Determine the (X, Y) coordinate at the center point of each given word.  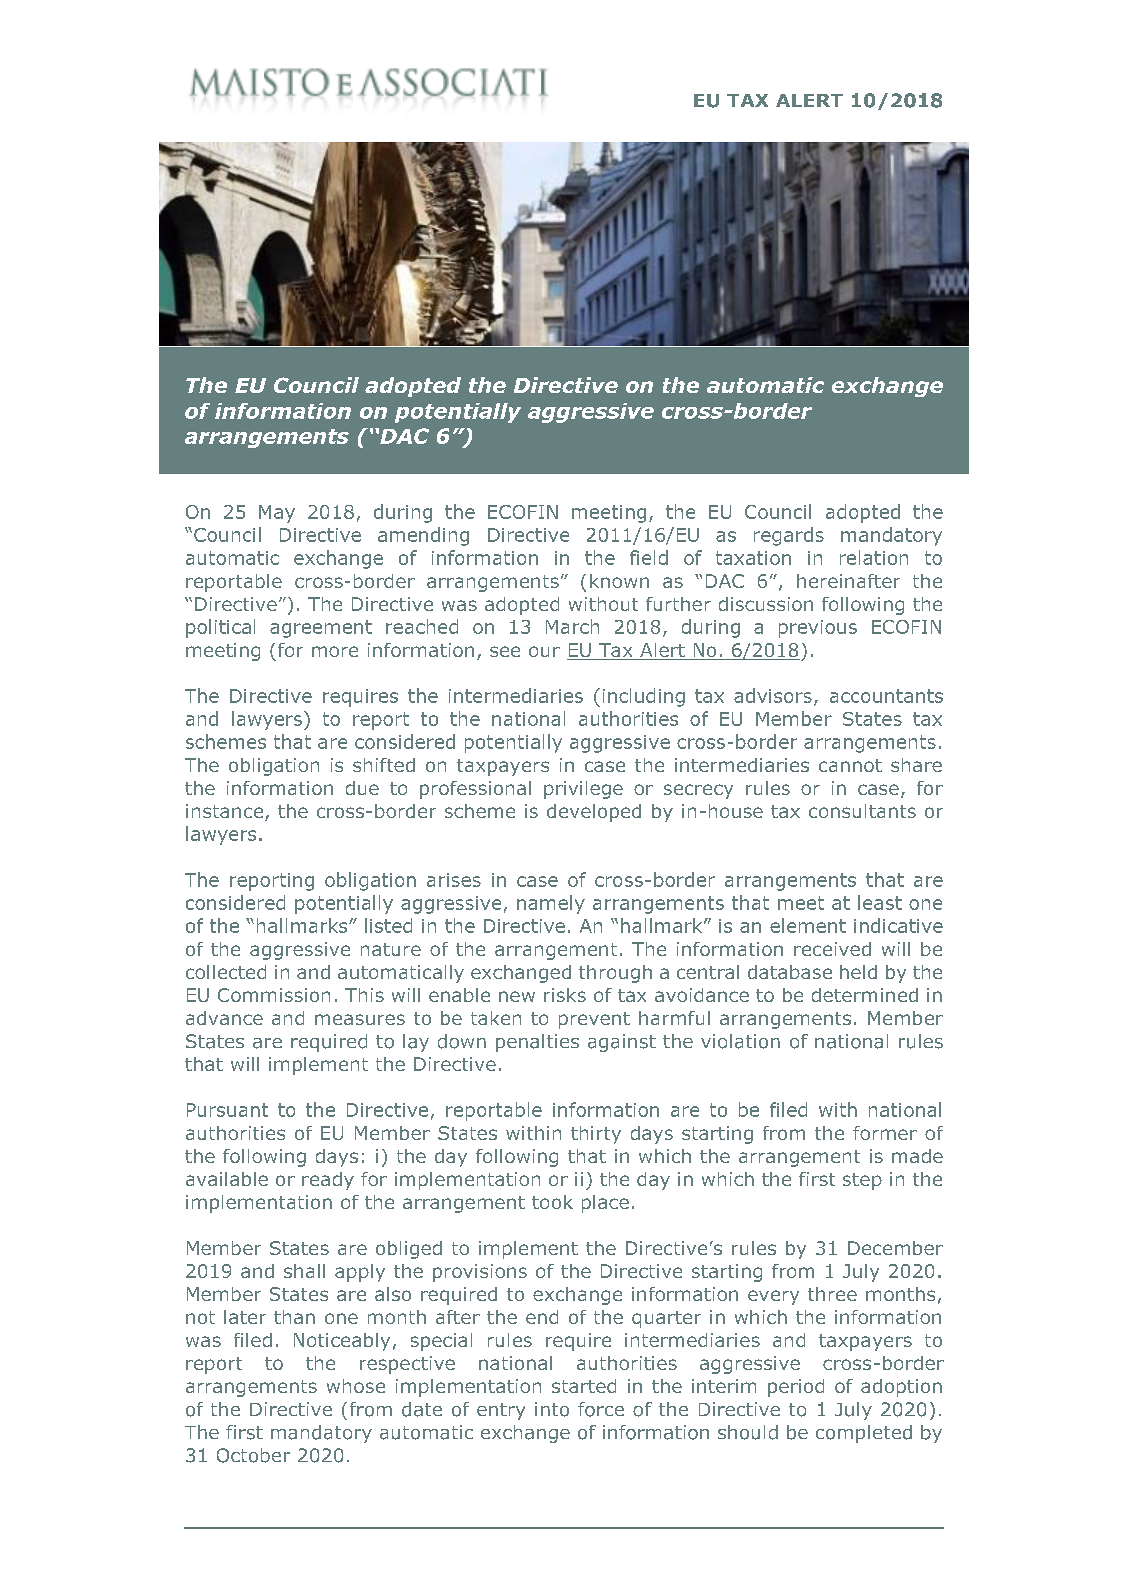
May (277, 514)
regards (789, 536)
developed (594, 813)
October (253, 1455)
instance (224, 811)
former (885, 1133)
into (552, 1409)
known (619, 581)
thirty (596, 1135)
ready (328, 1181)
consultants (862, 811)
